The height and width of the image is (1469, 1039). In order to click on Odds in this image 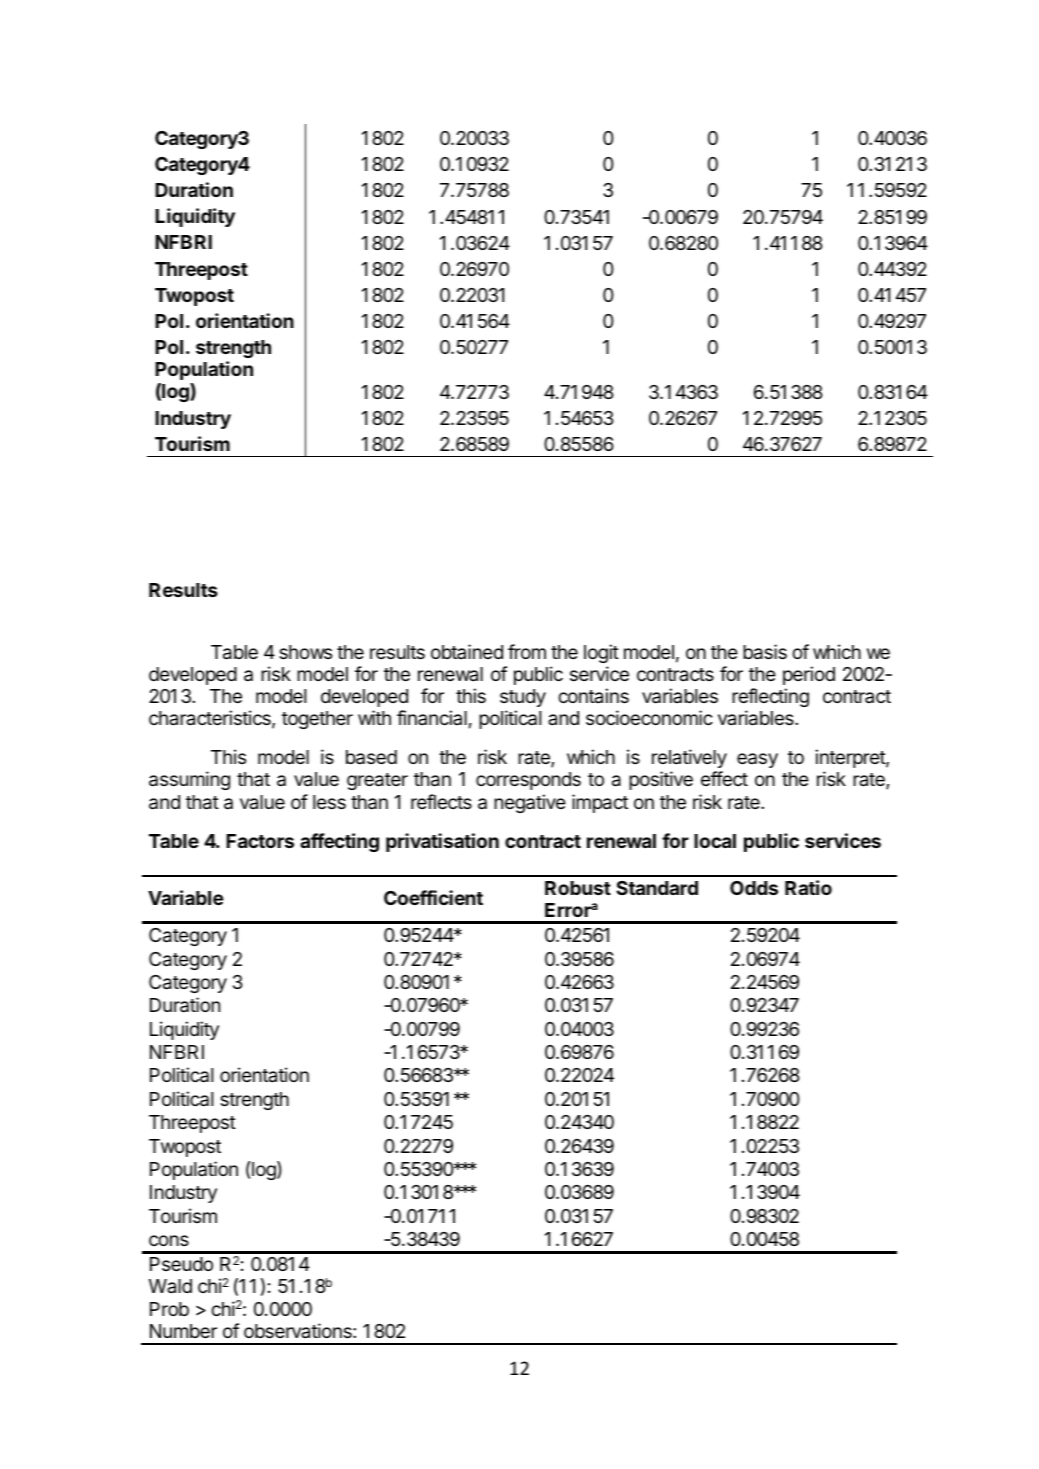, I will do `click(754, 888)`.
